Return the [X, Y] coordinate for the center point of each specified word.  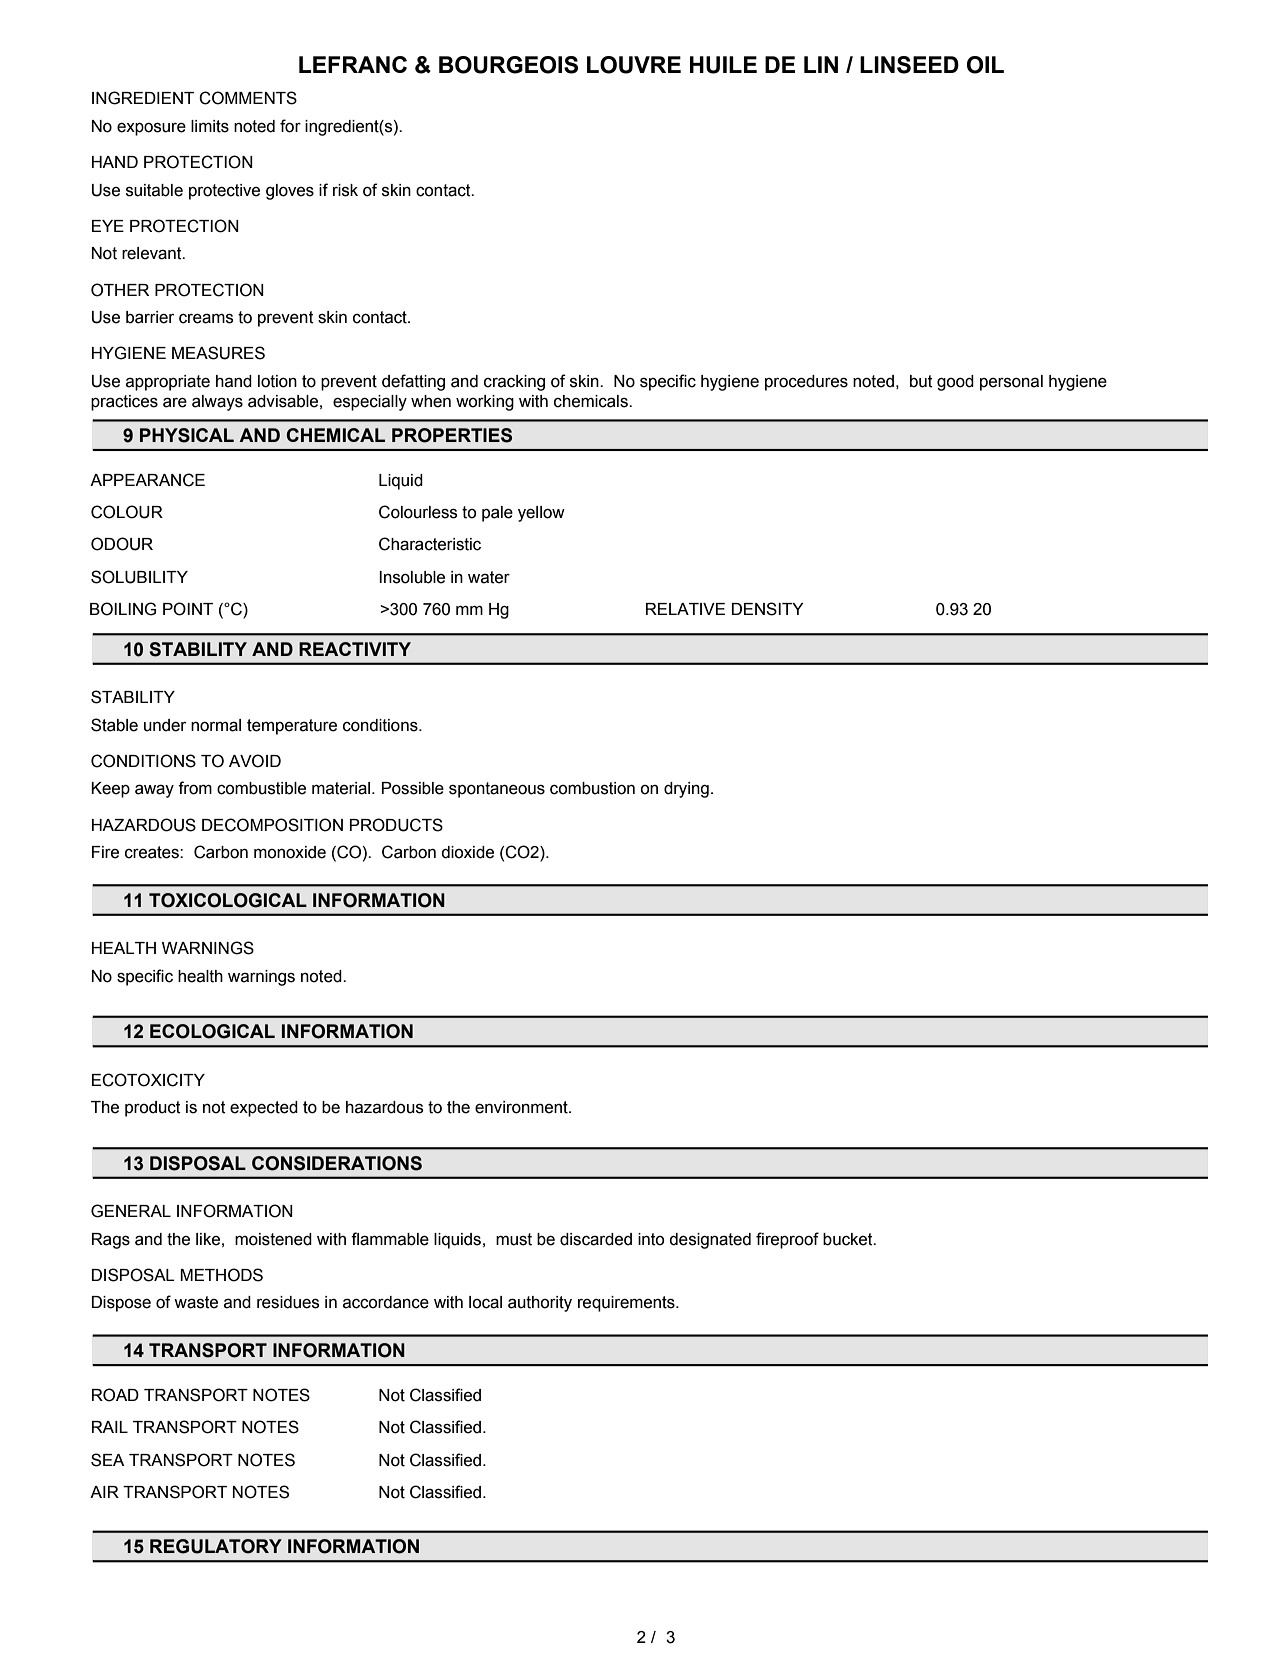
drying [686, 790]
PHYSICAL [187, 435]
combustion [592, 788]
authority [540, 1304]
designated [710, 1241]
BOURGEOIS [508, 65]
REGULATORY [216, 1546]
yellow [541, 514]
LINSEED [909, 65]
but [921, 381]
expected [264, 1109]
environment [522, 1107]
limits [210, 126]
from [195, 788]
